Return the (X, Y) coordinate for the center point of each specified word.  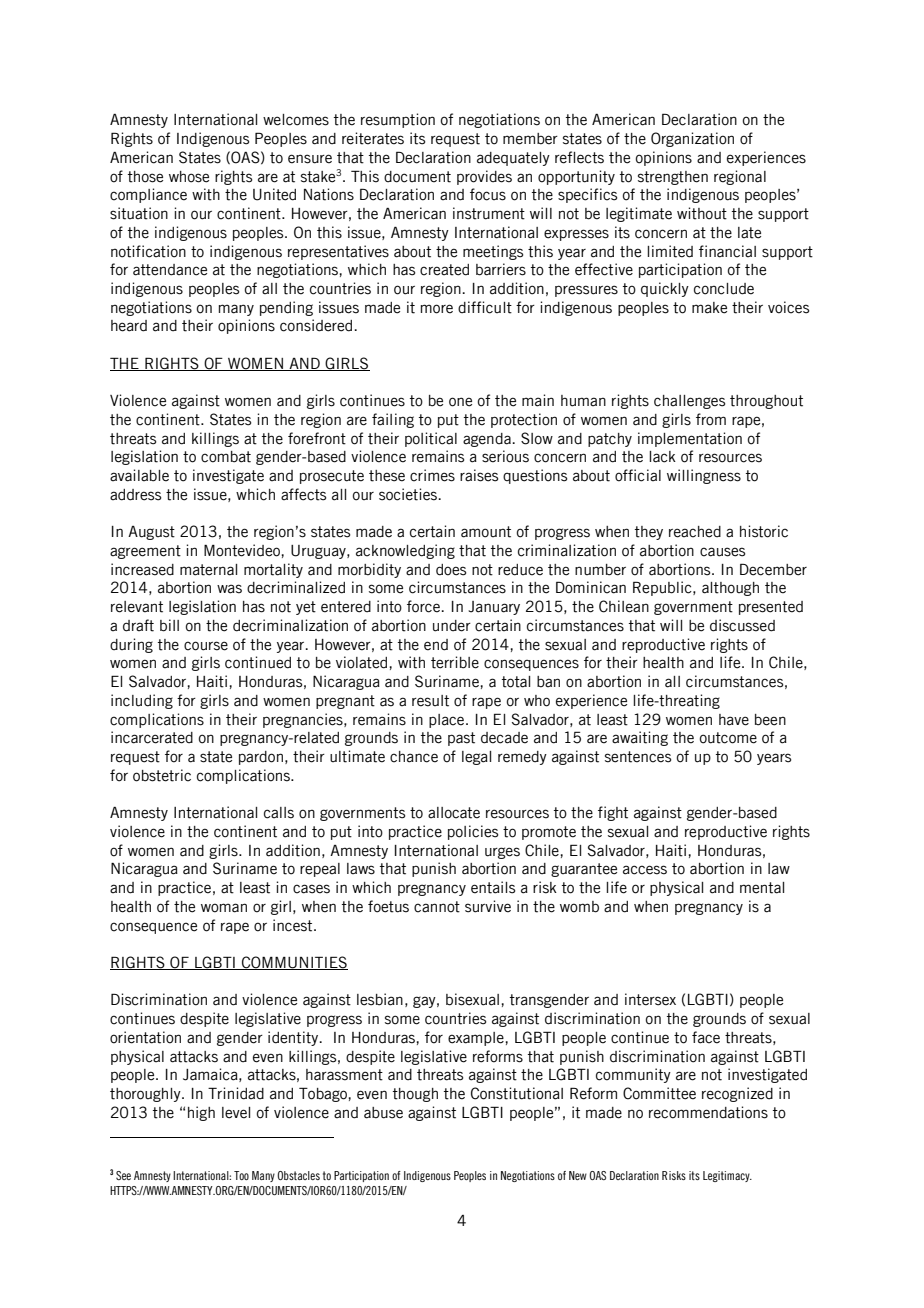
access (645, 870)
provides (484, 177)
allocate (454, 813)
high (201, 1113)
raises (479, 475)
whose (189, 177)
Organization (692, 139)
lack (662, 457)
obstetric (162, 775)
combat (226, 457)
